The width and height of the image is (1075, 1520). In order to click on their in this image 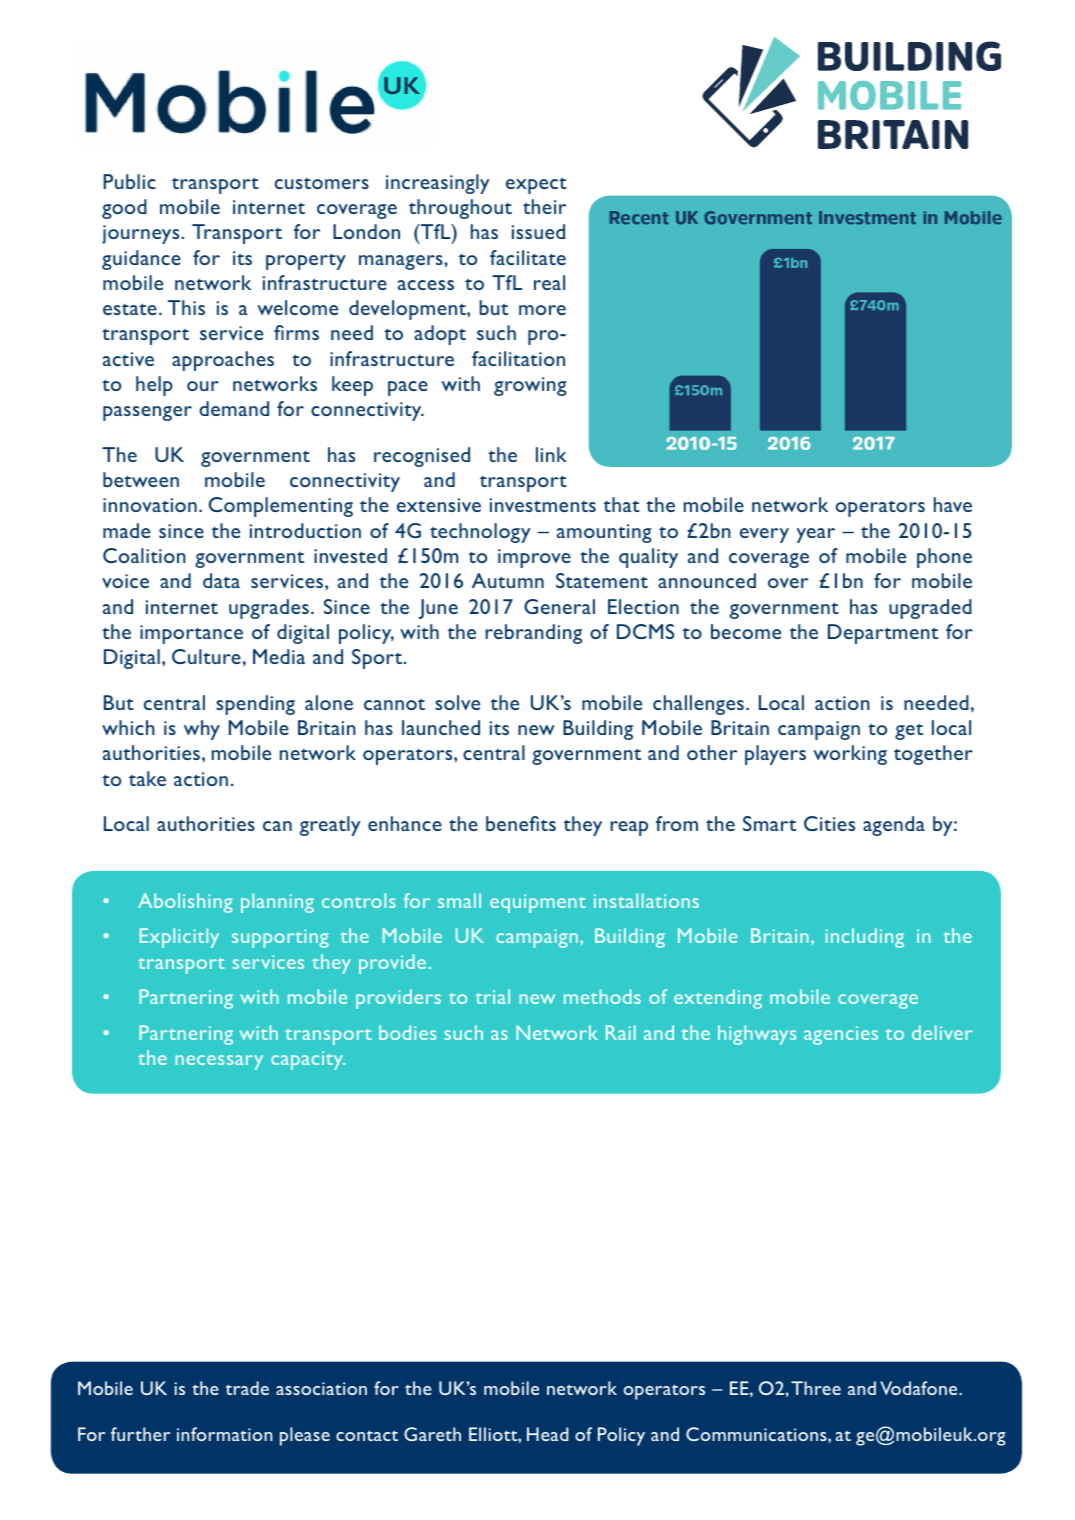, I will do `click(544, 206)`.
